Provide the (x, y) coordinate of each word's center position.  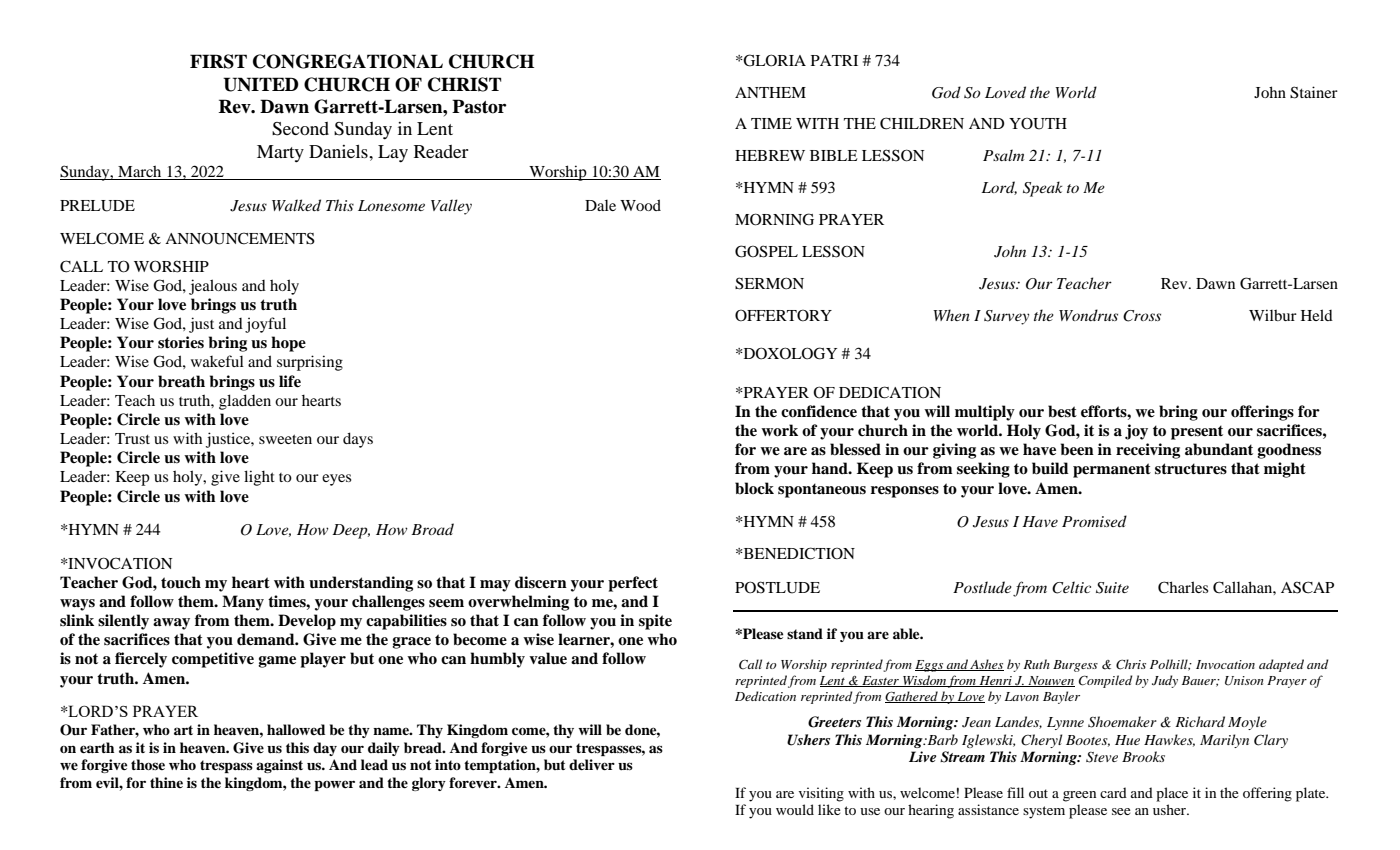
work (779, 430)
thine (166, 782)
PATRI (834, 60)
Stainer (1314, 92)
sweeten (285, 439)
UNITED (261, 84)
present (1197, 432)
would (795, 809)
